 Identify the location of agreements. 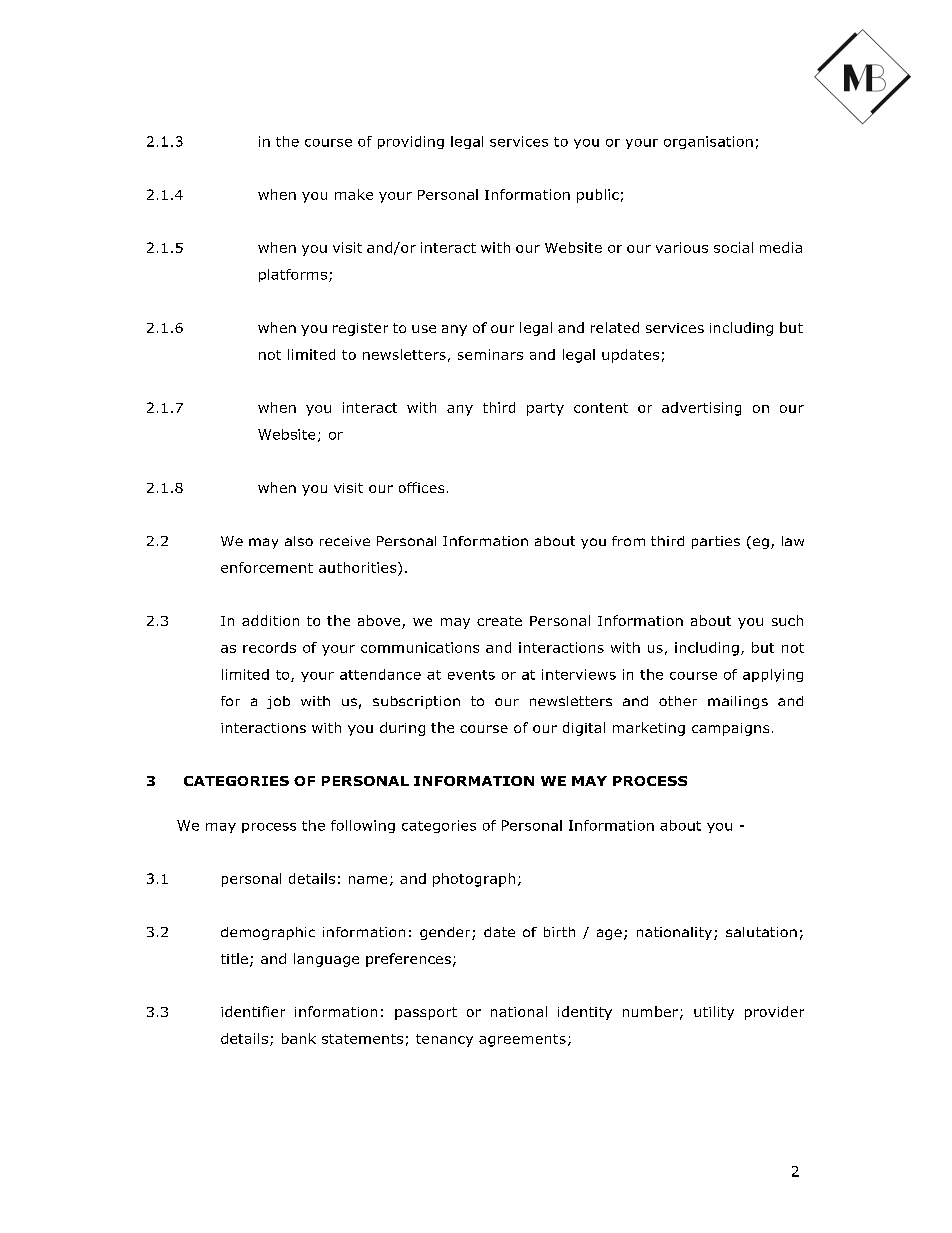
(522, 1040).
